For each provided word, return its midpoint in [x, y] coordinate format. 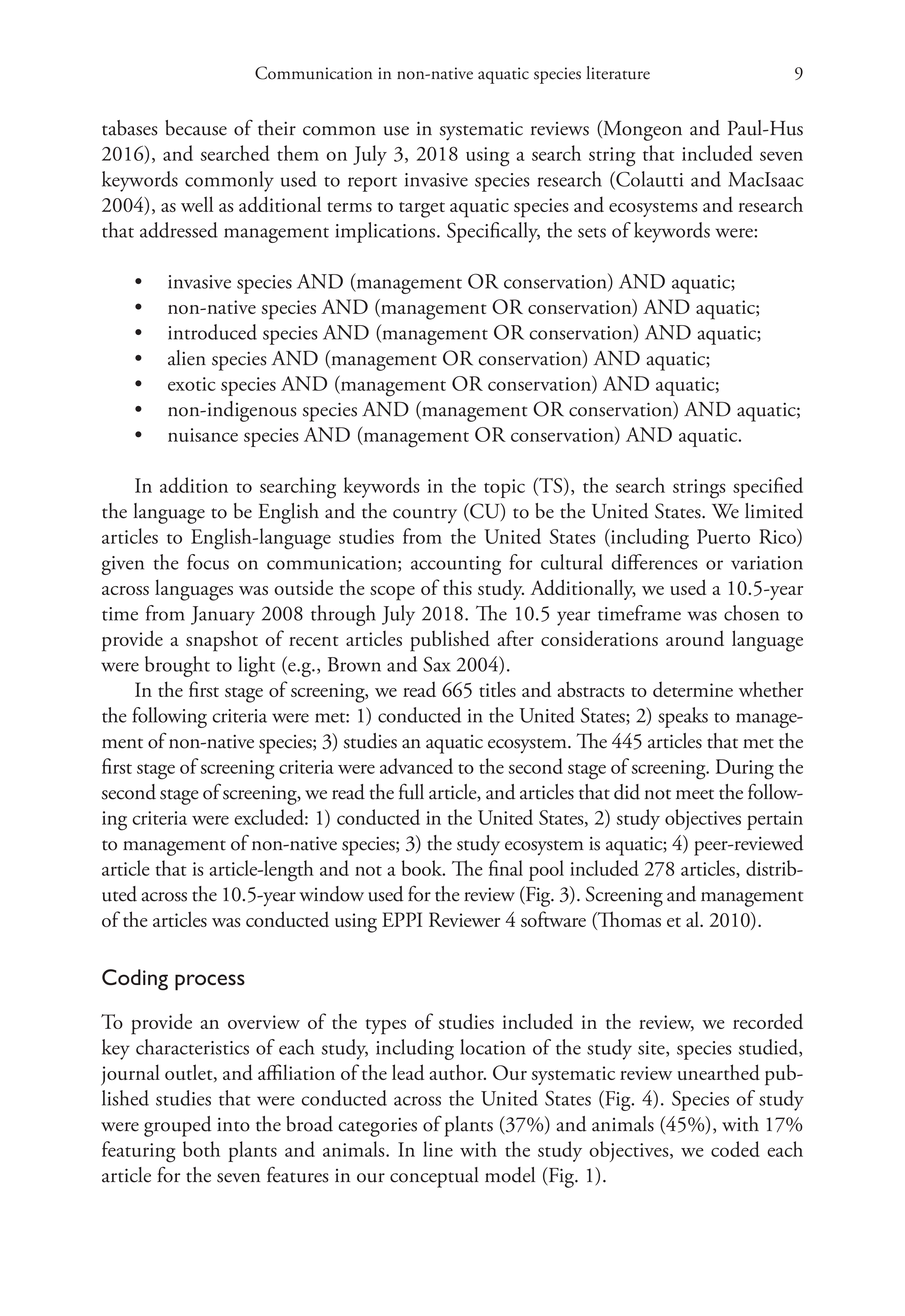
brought [177, 666]
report [372, 184]
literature [618, 73]
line [438, 1149]
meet [695, 794]
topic [504, 488]
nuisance [203, 435]
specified [768, 487]
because [196, 128]
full [411, 791]
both [201, 1149]
